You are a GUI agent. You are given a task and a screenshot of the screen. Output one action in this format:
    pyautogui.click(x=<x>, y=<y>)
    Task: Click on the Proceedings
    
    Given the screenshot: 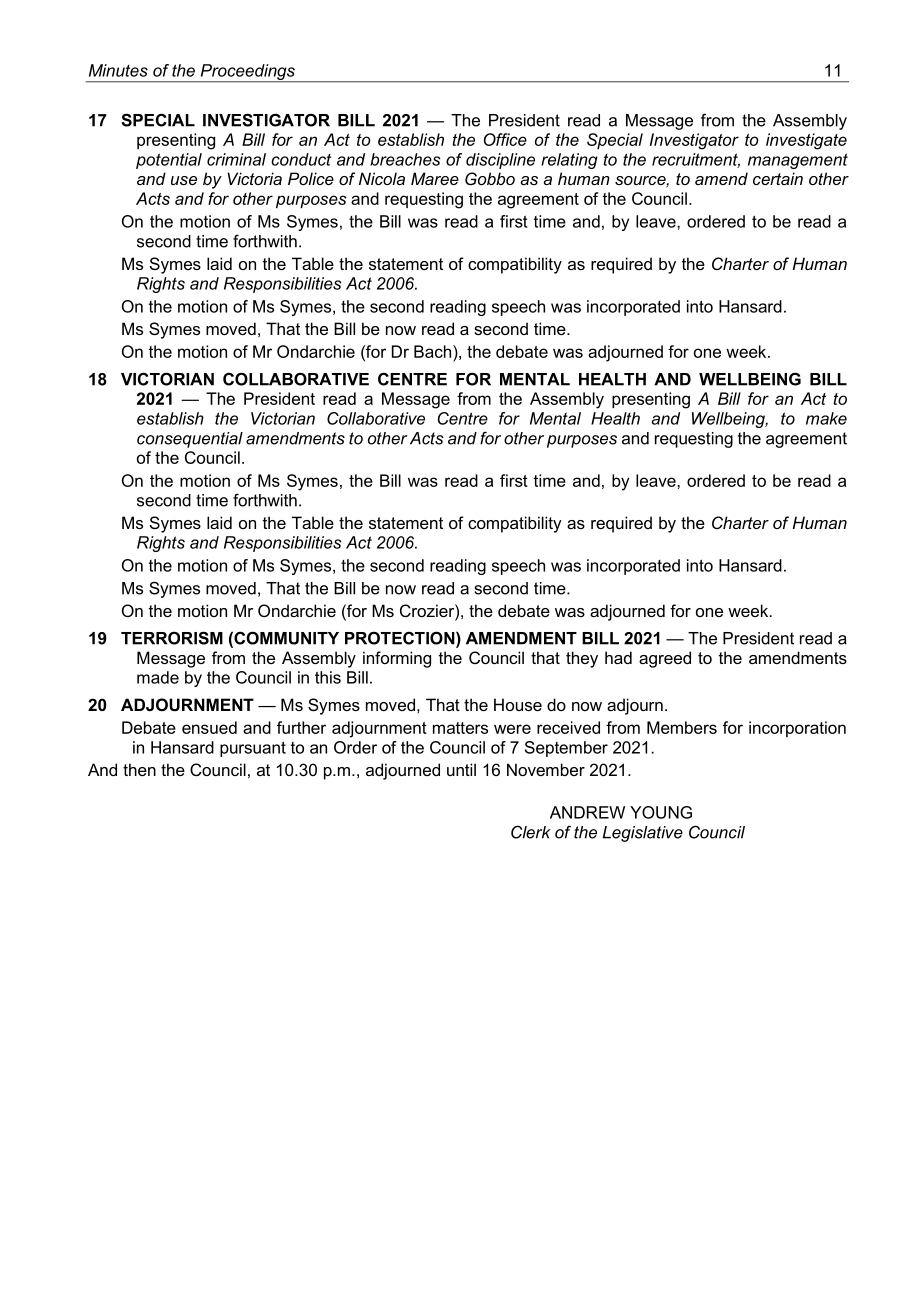 What is the action you would take?
    pyautogui.click(x=247, y=73)
